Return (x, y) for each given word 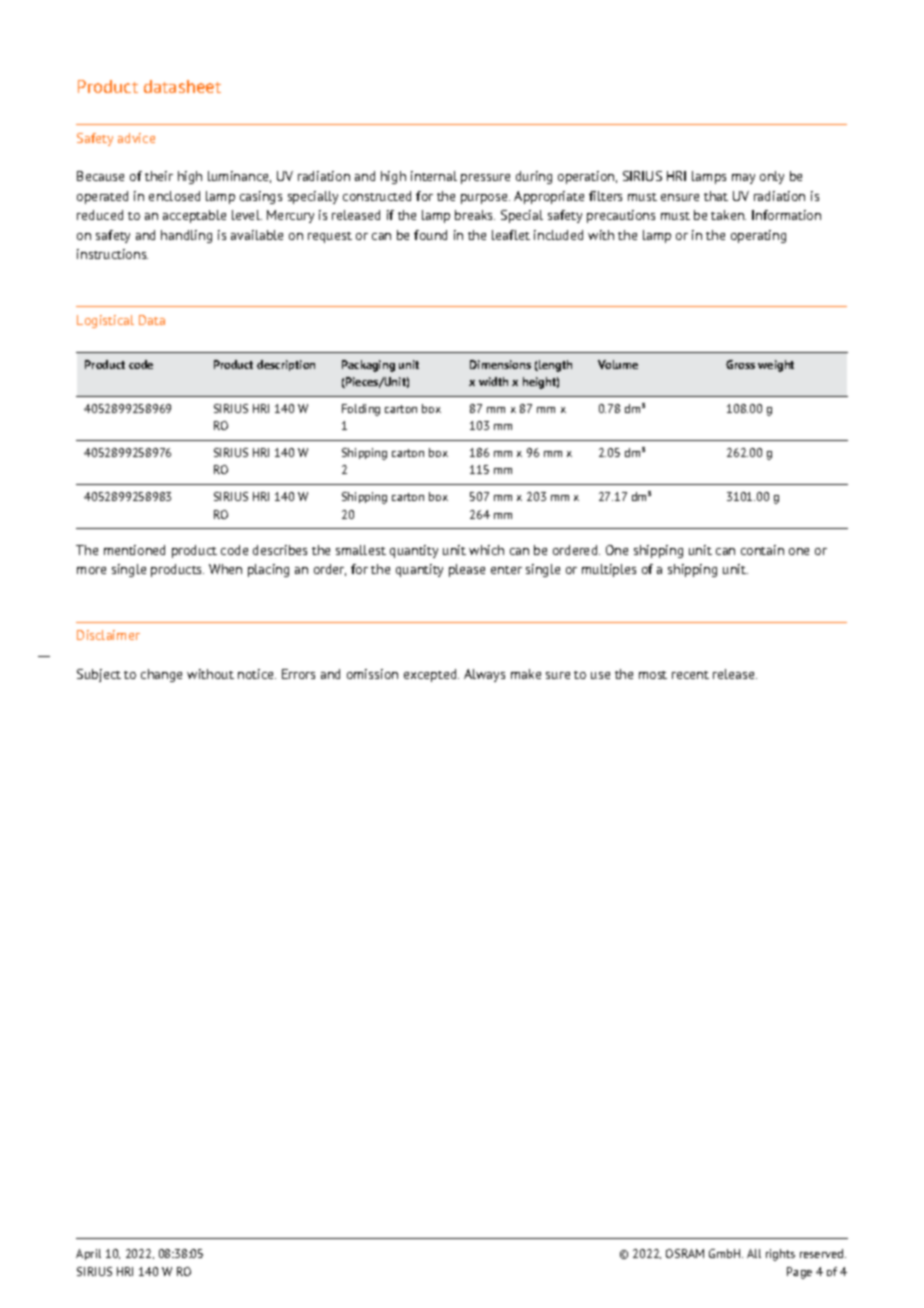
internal (434, 176)
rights (780, 1255)
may (743, 179)
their (159, 176)
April (88, 1254)
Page (799, 1273)
